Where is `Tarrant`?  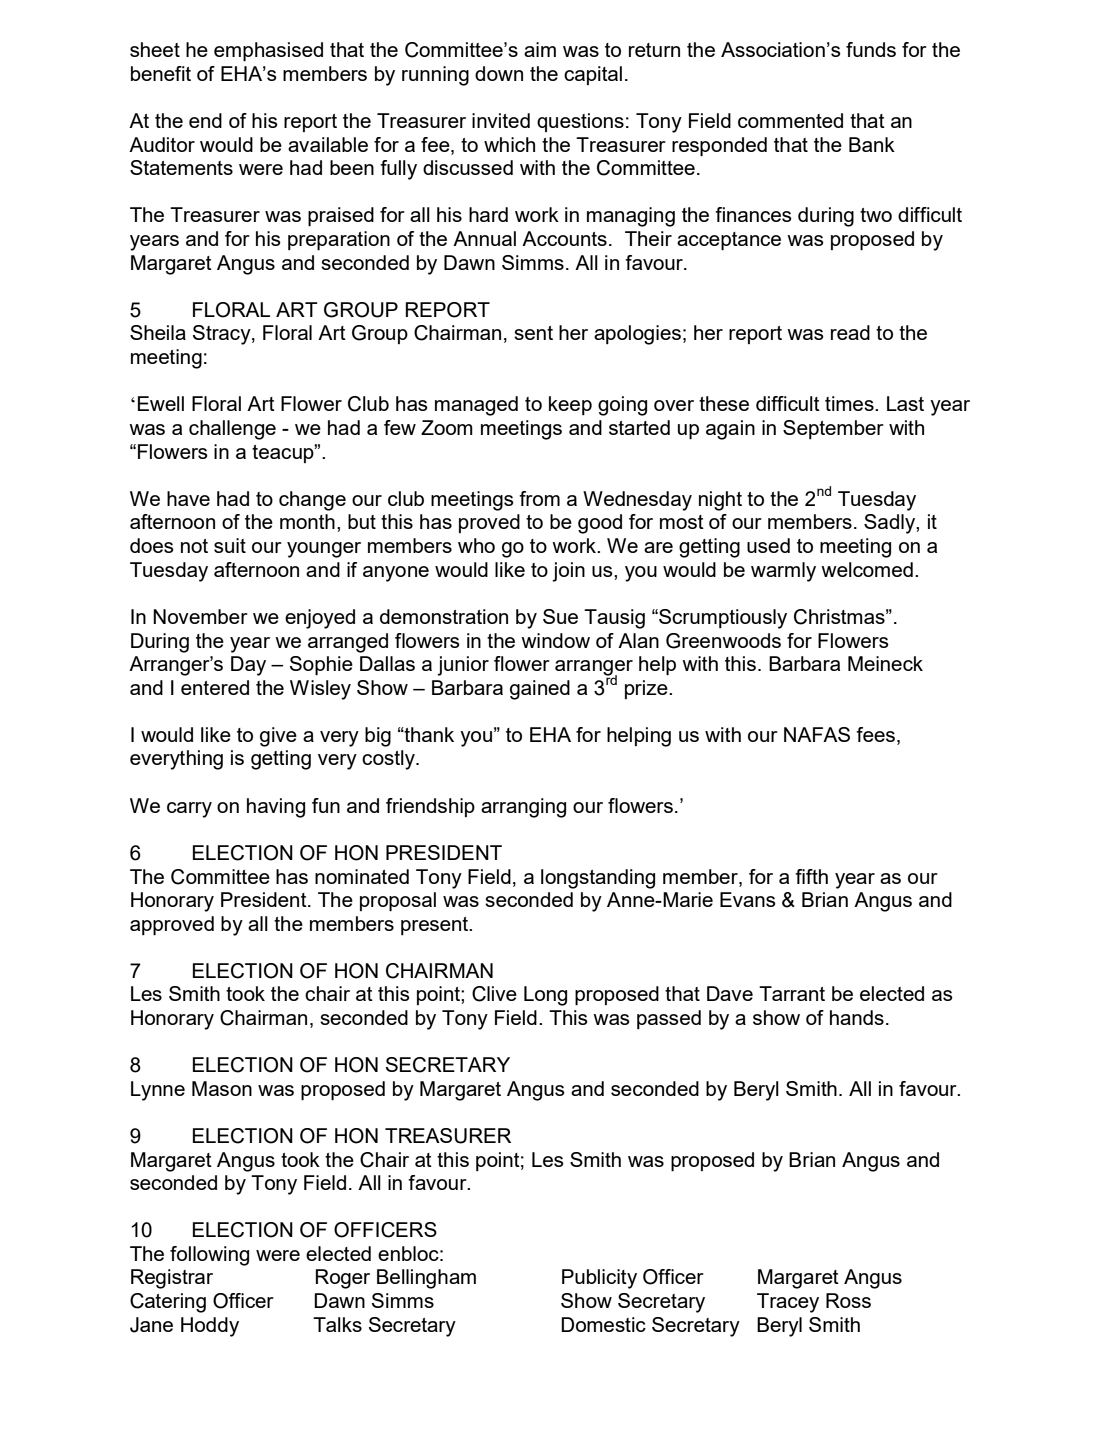 Tarrant is located at coordinates (792, 993).
